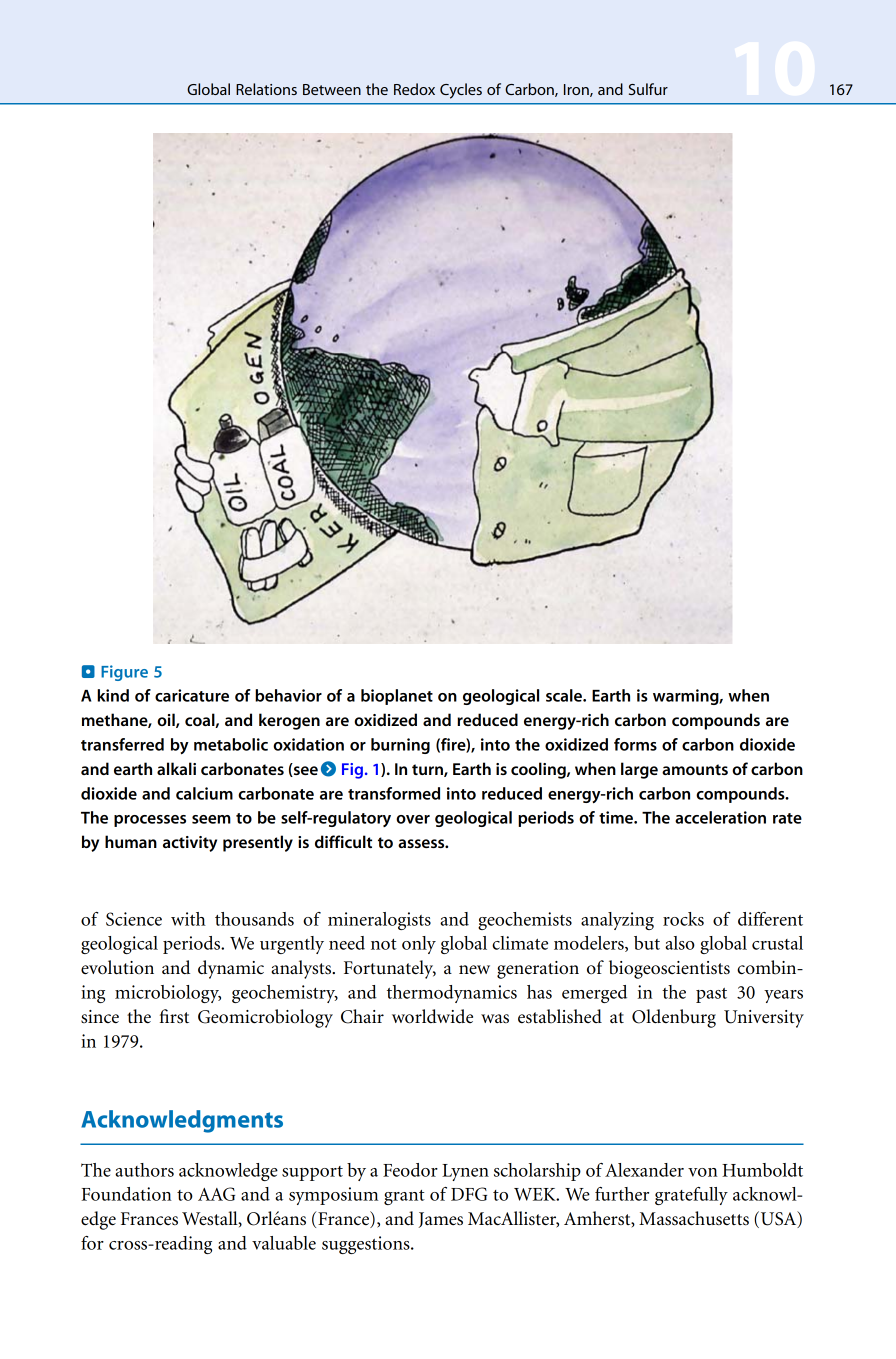 This screenshot has height=1359, width=896. I want to click on Cycles, so click(461, 91).
